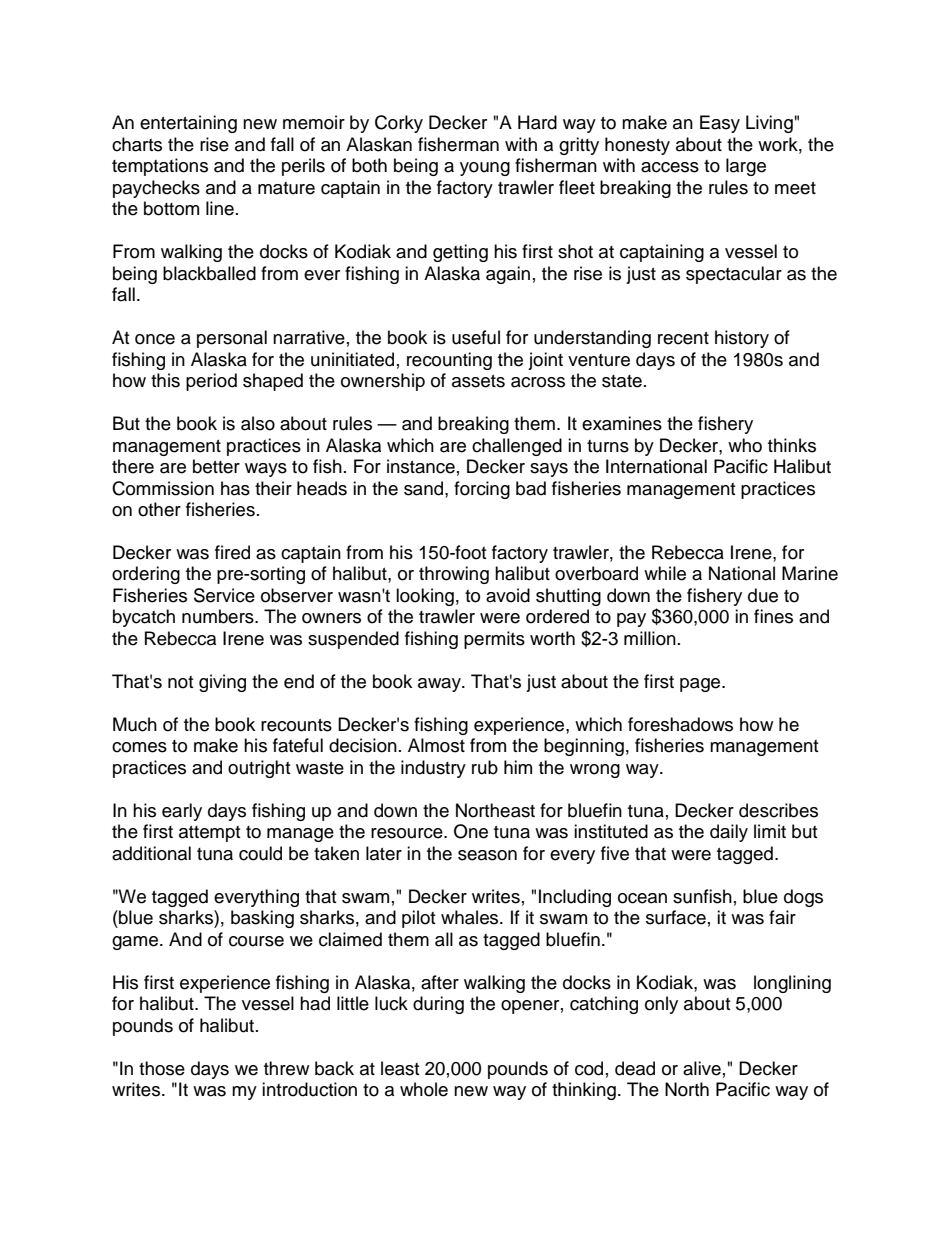  What do you see at coordinates (424, 1089) in the document?
I see `whole` at bounding box center [424, 1089].
